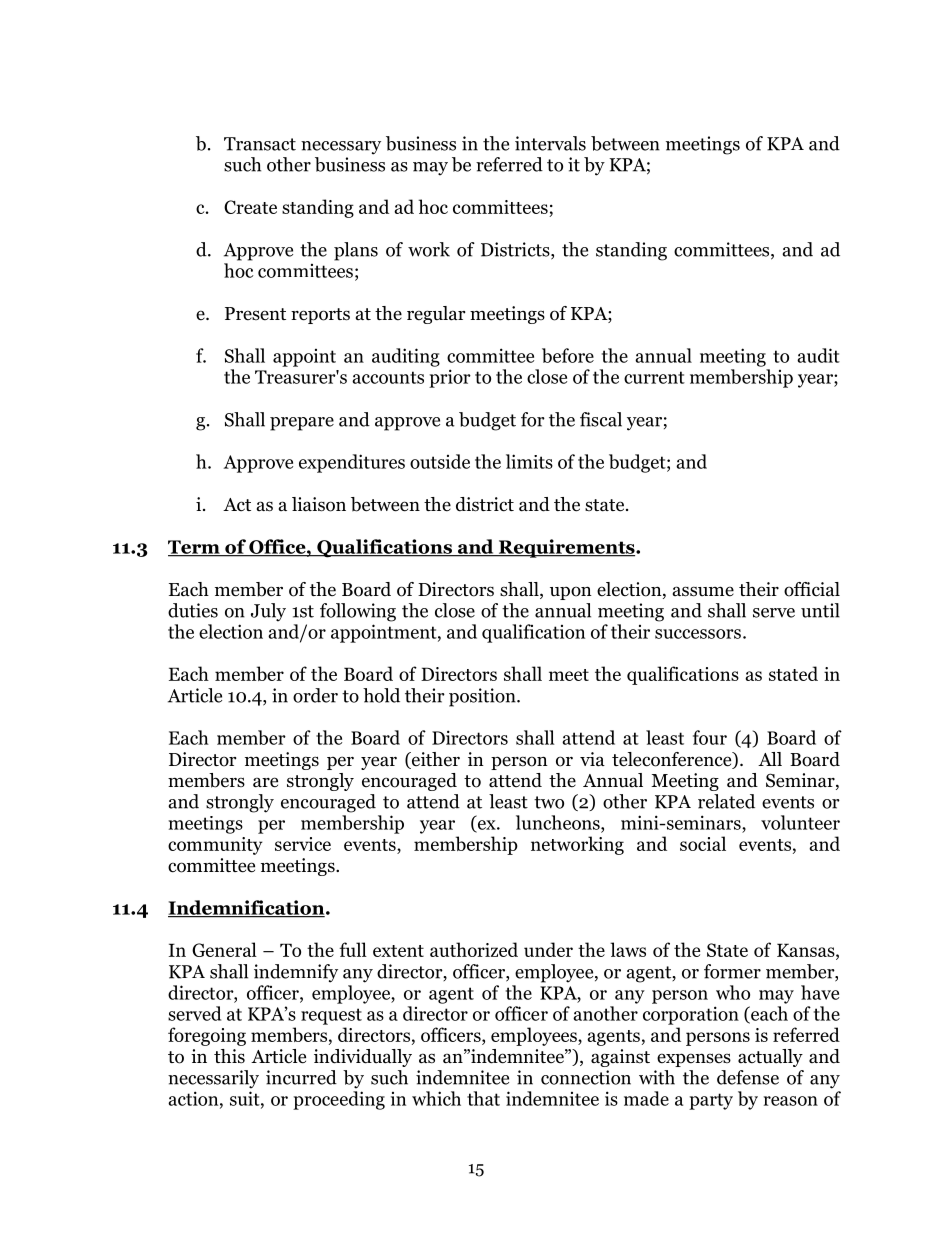  I want to click on Transact, so click(260, 144).
